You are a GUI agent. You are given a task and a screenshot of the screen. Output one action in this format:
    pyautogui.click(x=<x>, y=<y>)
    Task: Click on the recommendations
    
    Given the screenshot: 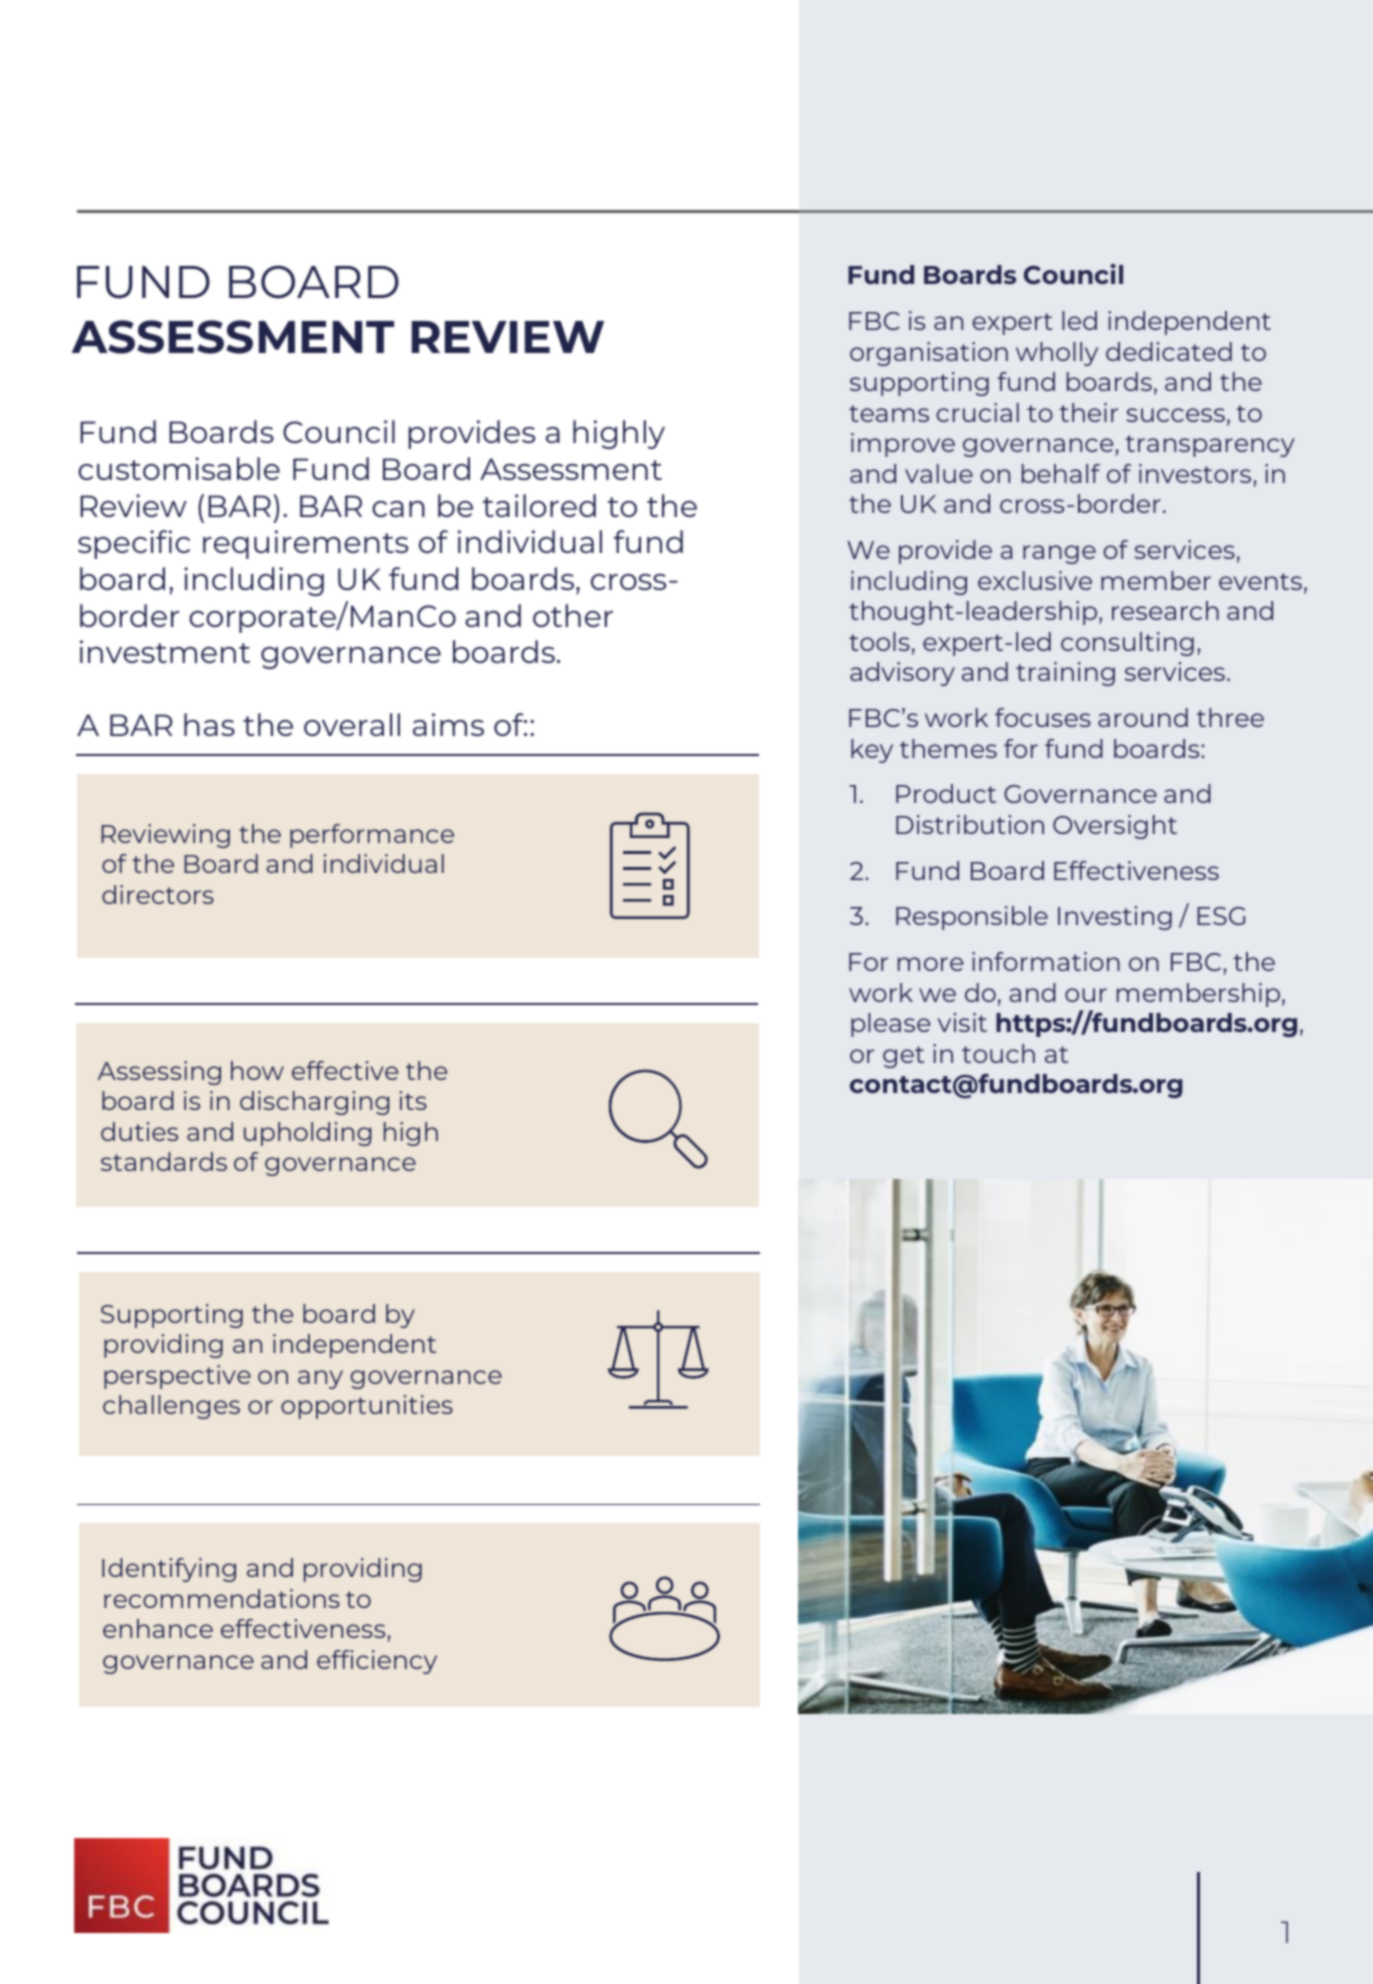 What is the action you would take?
    pyautogui.click(x=222, y=1598)
